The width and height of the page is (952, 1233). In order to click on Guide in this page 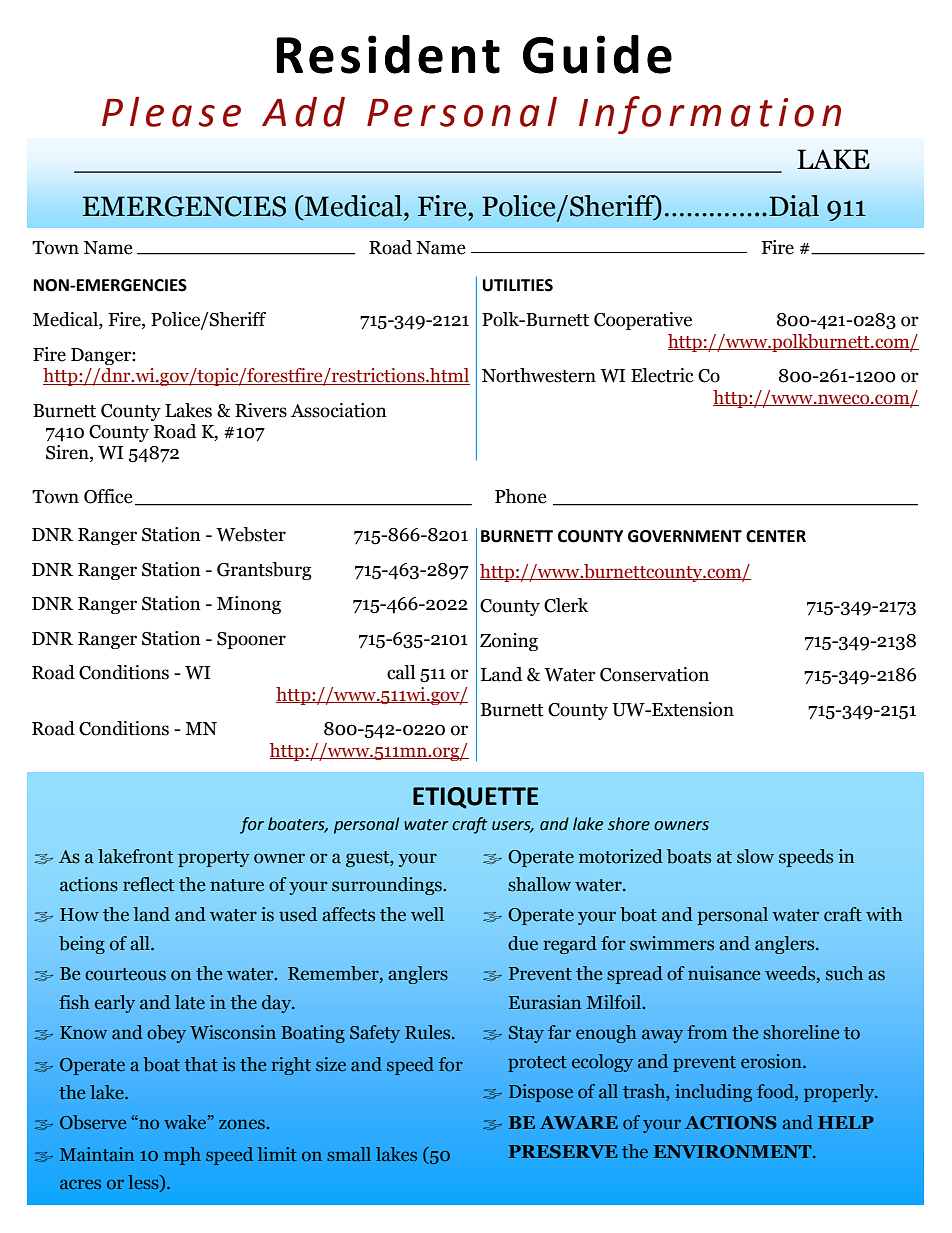, I will do `click(597, 54)`.
